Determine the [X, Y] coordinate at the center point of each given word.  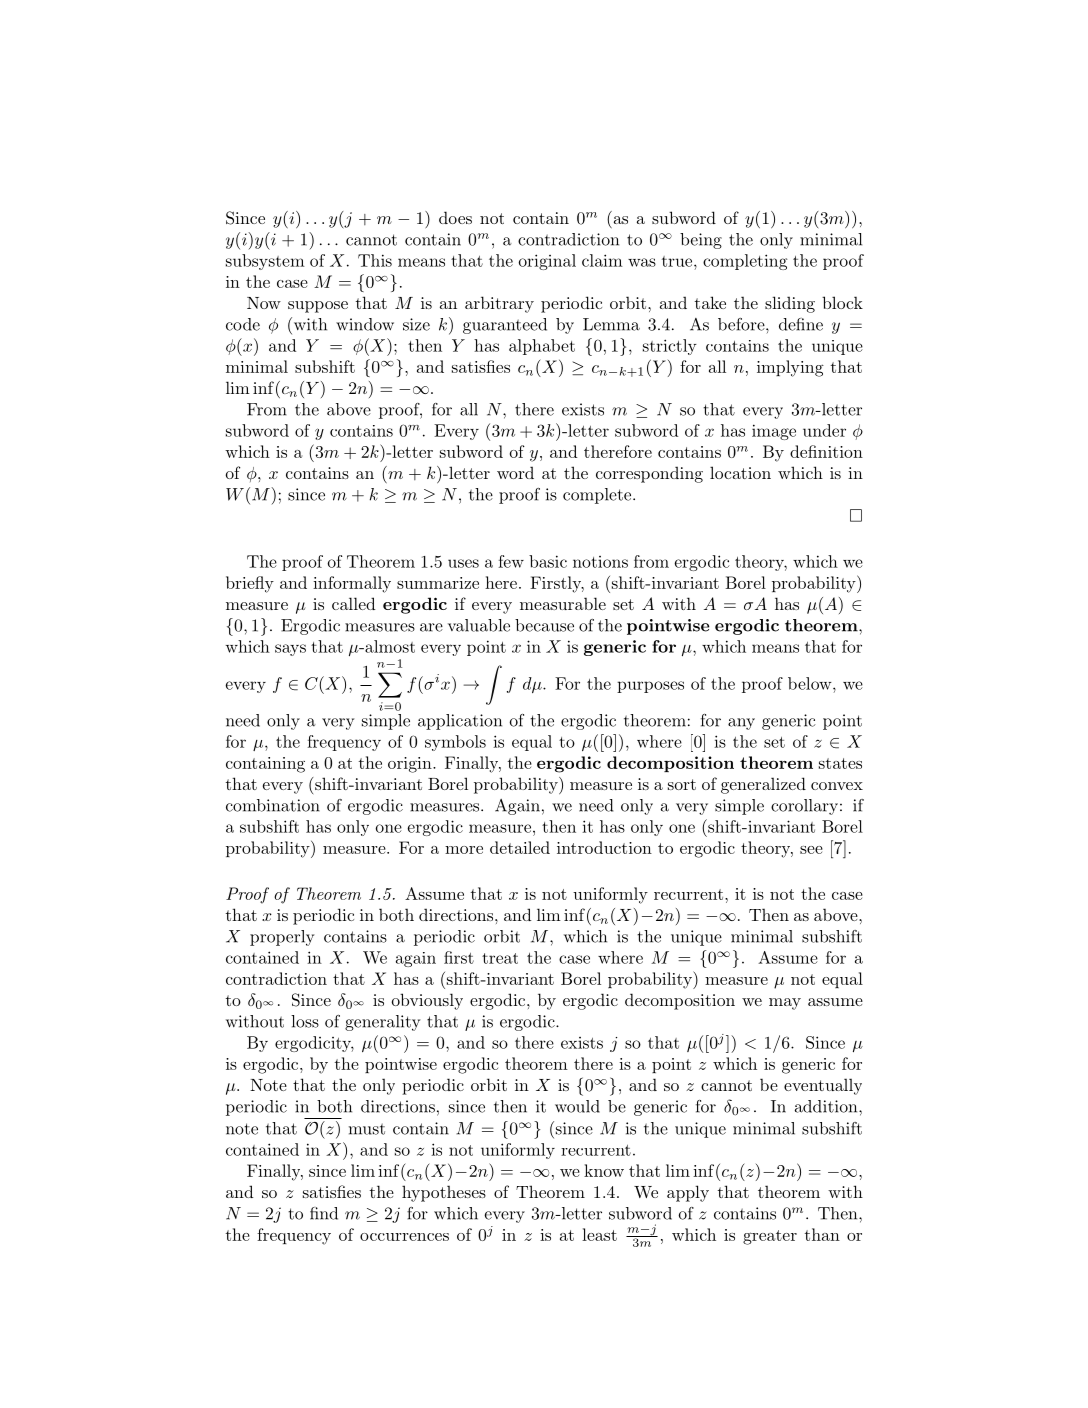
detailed [520, 847]
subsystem [265, 262]
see [811, 850]
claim [602, 260]
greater [770, 1237]
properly [282, 938]
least [599, 1234]
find [324, 1213]
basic [548, 561]
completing [745, 262]
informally [352, 584]
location [740, 472]
